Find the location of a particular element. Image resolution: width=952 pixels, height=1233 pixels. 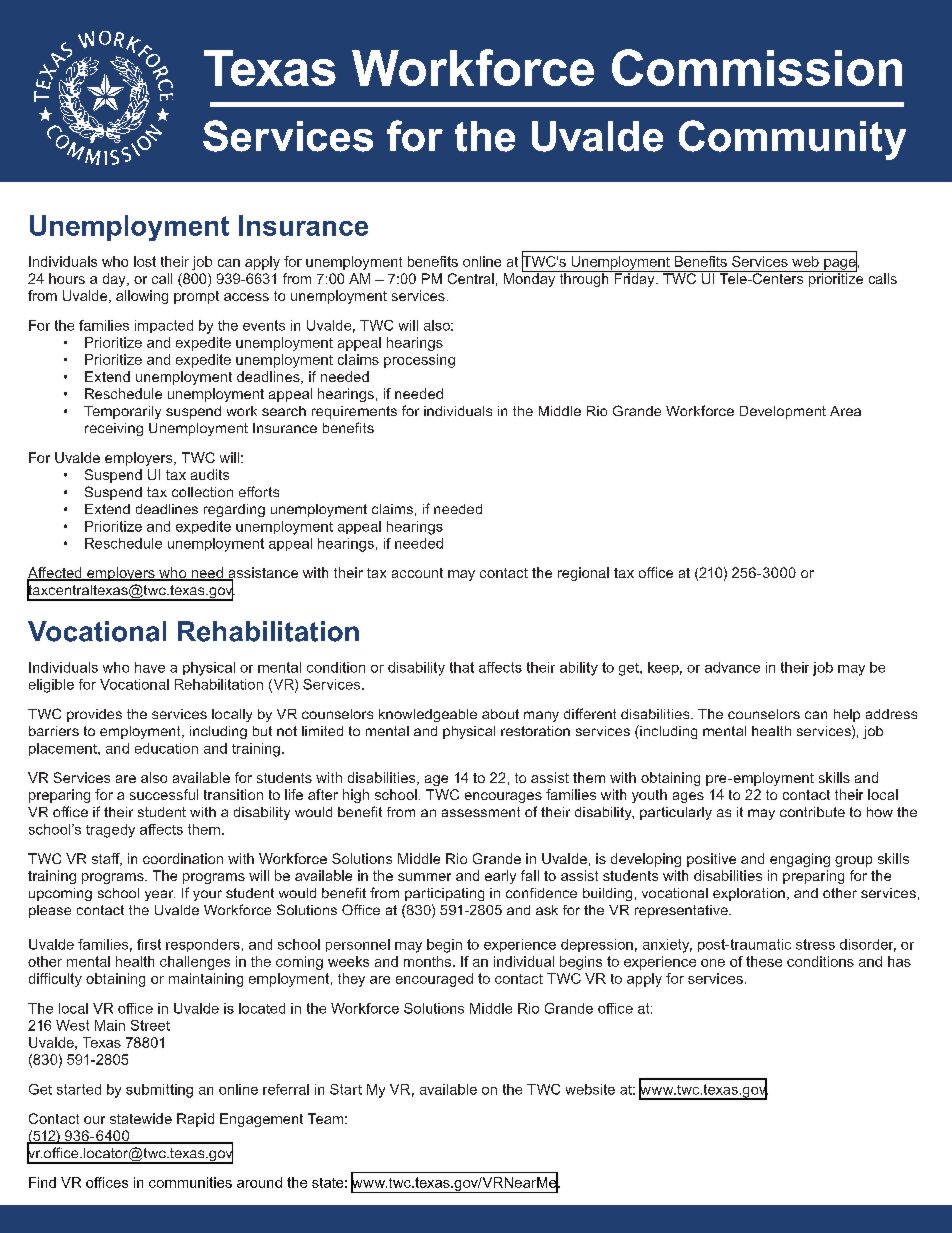

have is located at coordinates (150, 667).
